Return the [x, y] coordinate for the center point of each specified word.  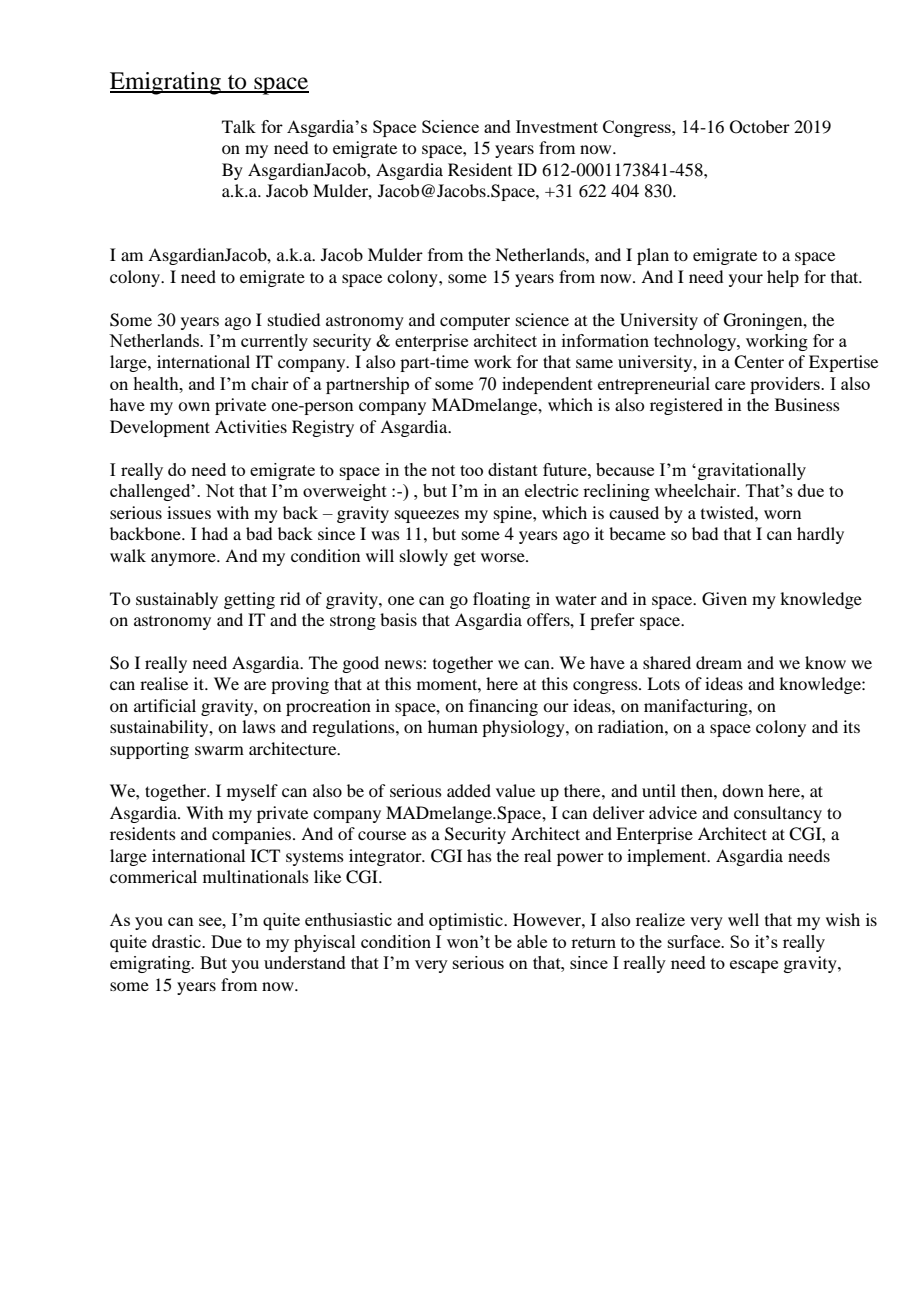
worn [782, 514]
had [215, 533]
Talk [239, 126]
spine [514, 514]
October [760, 127]
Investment [557, 126]
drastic [177, 941]
